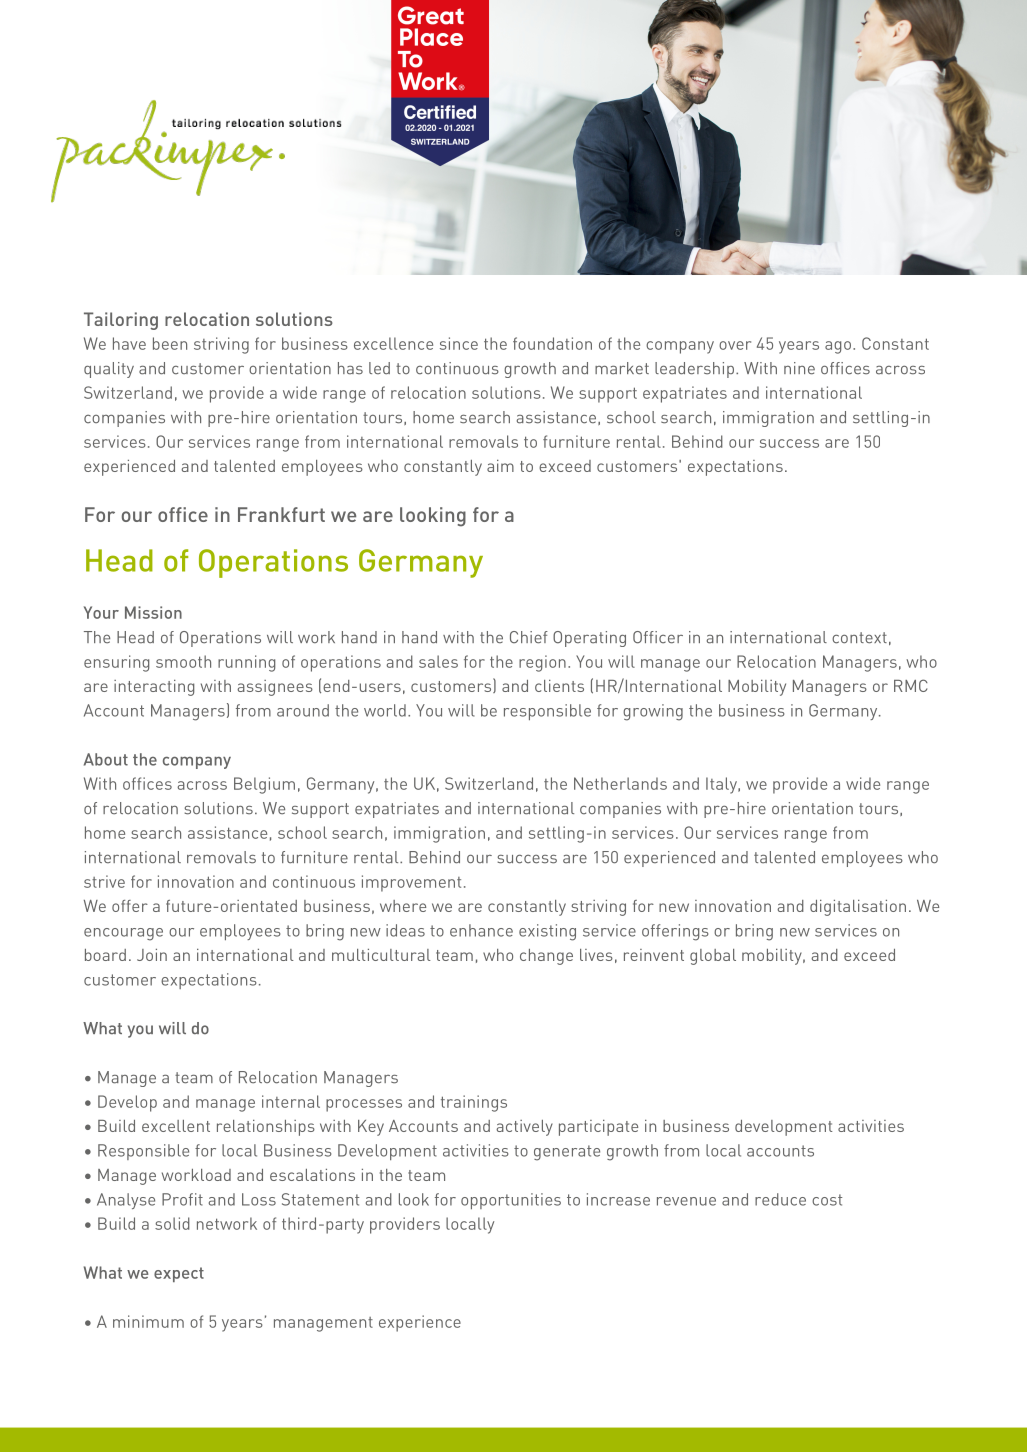 This page has width=1027, height=1452. What do you see at coordinates (713, 957) in the page?
I see `global` at bounding box center [713, 957].
